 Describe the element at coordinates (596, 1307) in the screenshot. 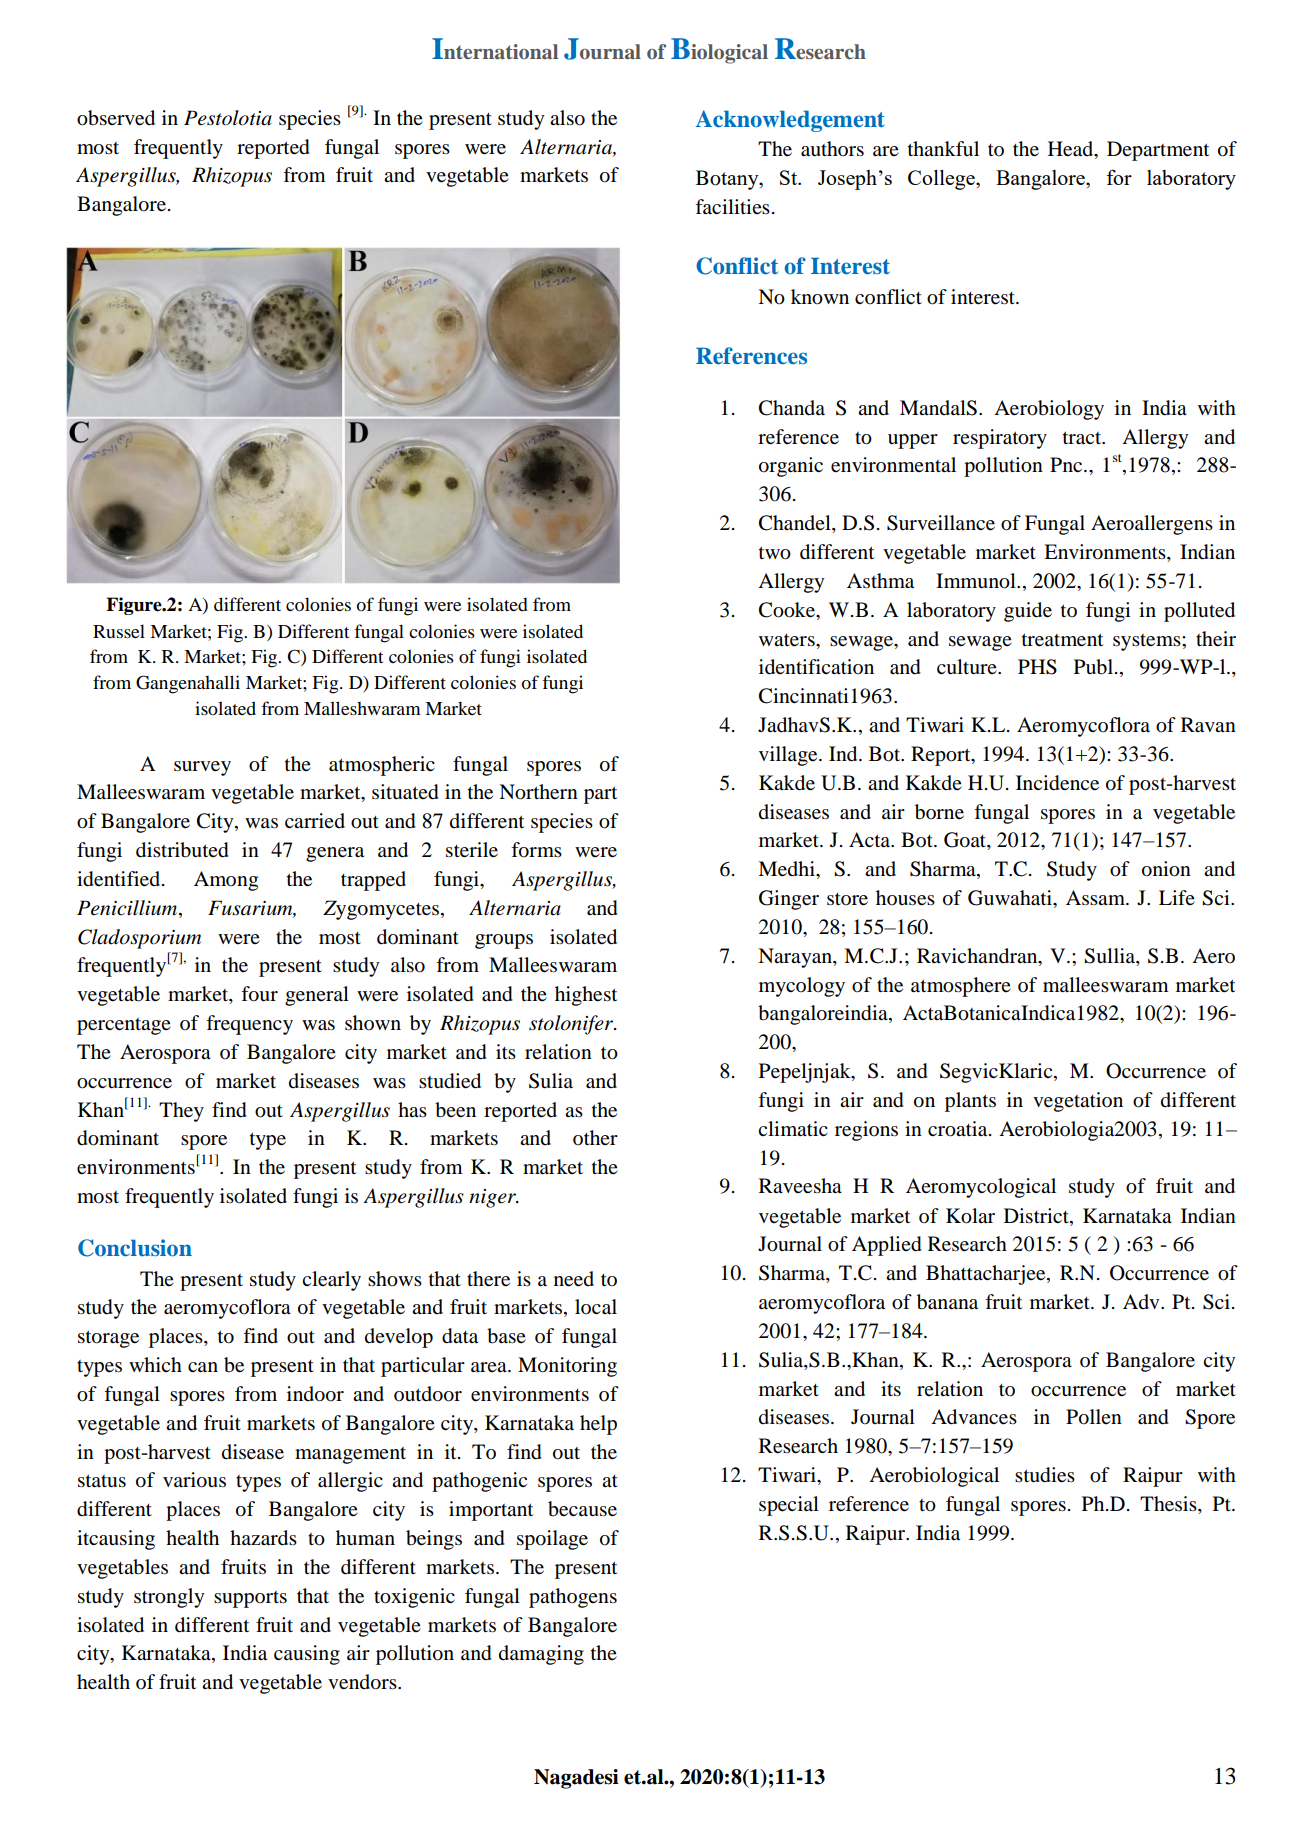

I see `local` at that location.
